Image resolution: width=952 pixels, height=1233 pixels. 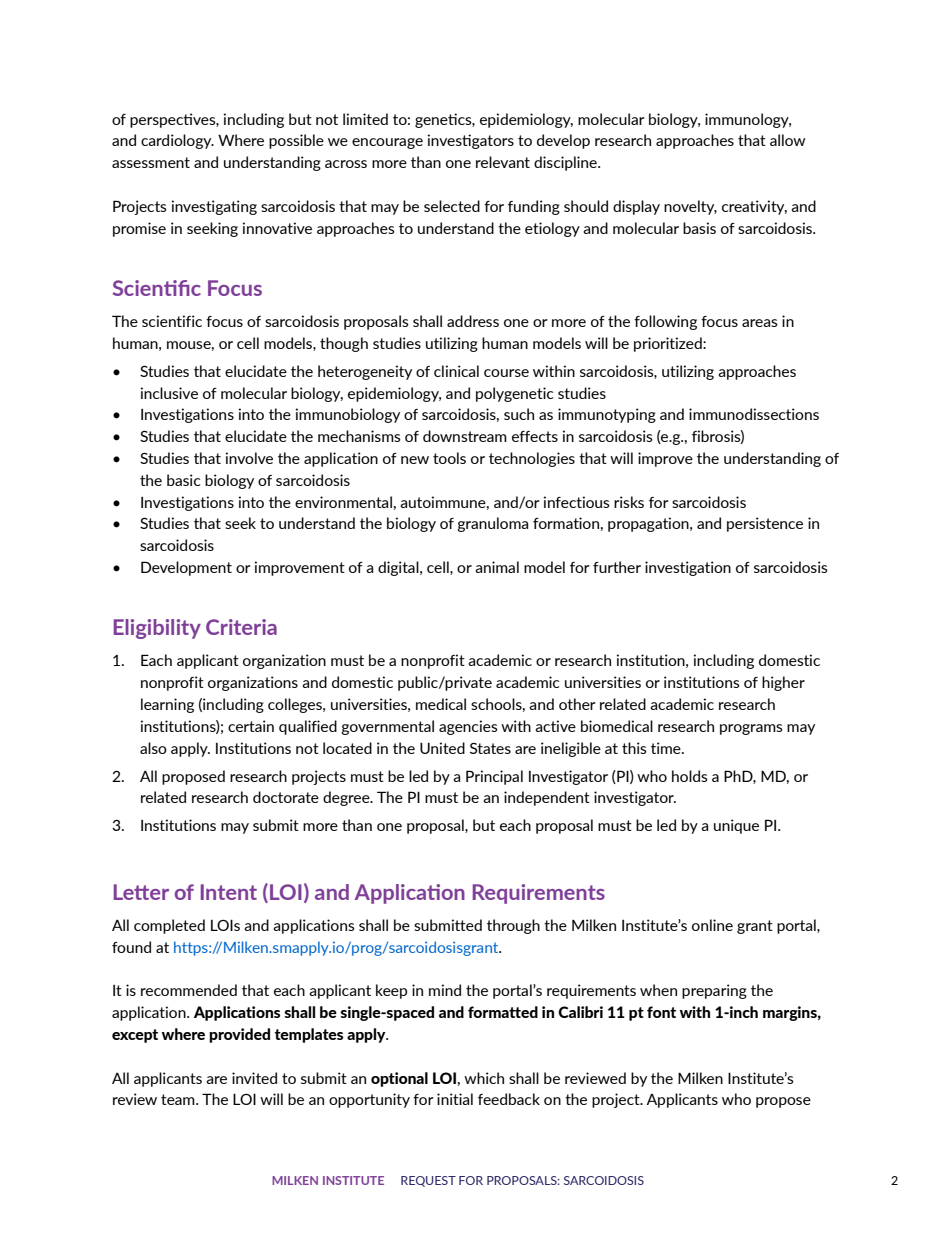 I want to click on higher, so click(x=783, y=683).
